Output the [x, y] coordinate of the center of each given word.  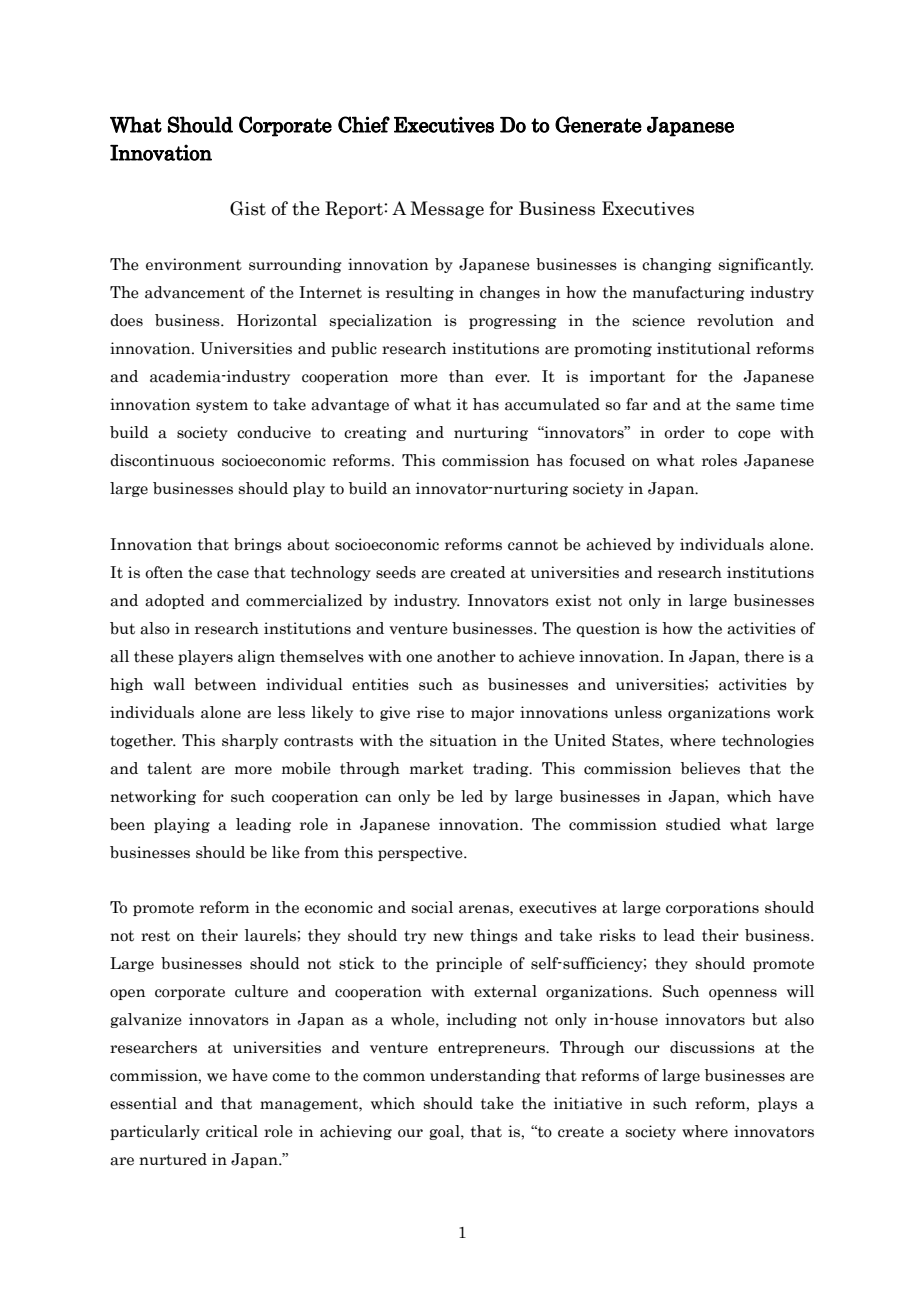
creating [375, 433]
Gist [248, 208]
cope [754, 435]
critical [232, 1131]
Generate [598, 124]
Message [447, 210]
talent [169, 768]
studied [693, 824]
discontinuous [162, 460]
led [472, 796]
